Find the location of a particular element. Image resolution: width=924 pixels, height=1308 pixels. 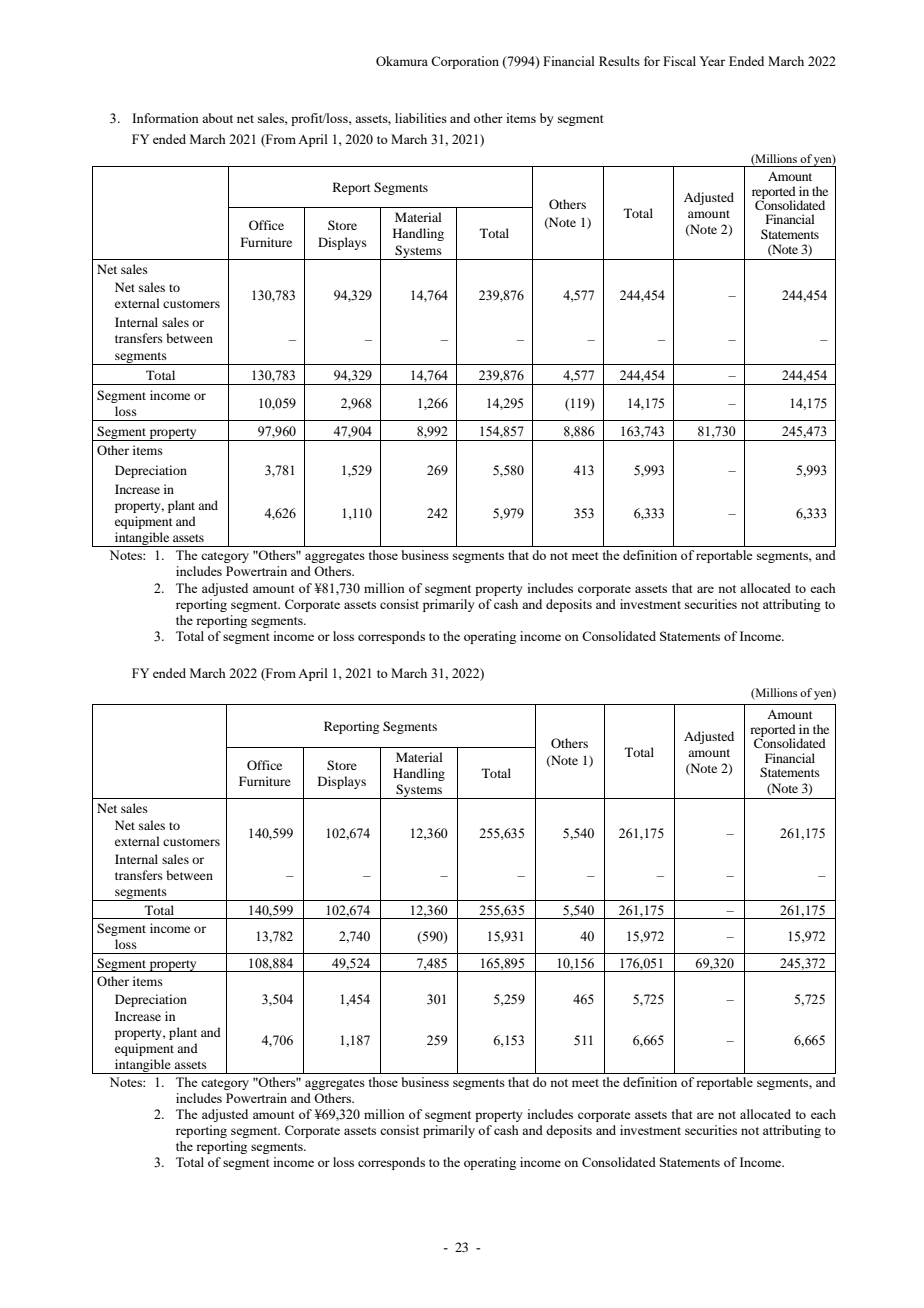

Fiscal is located at coordinates (679, 61).
